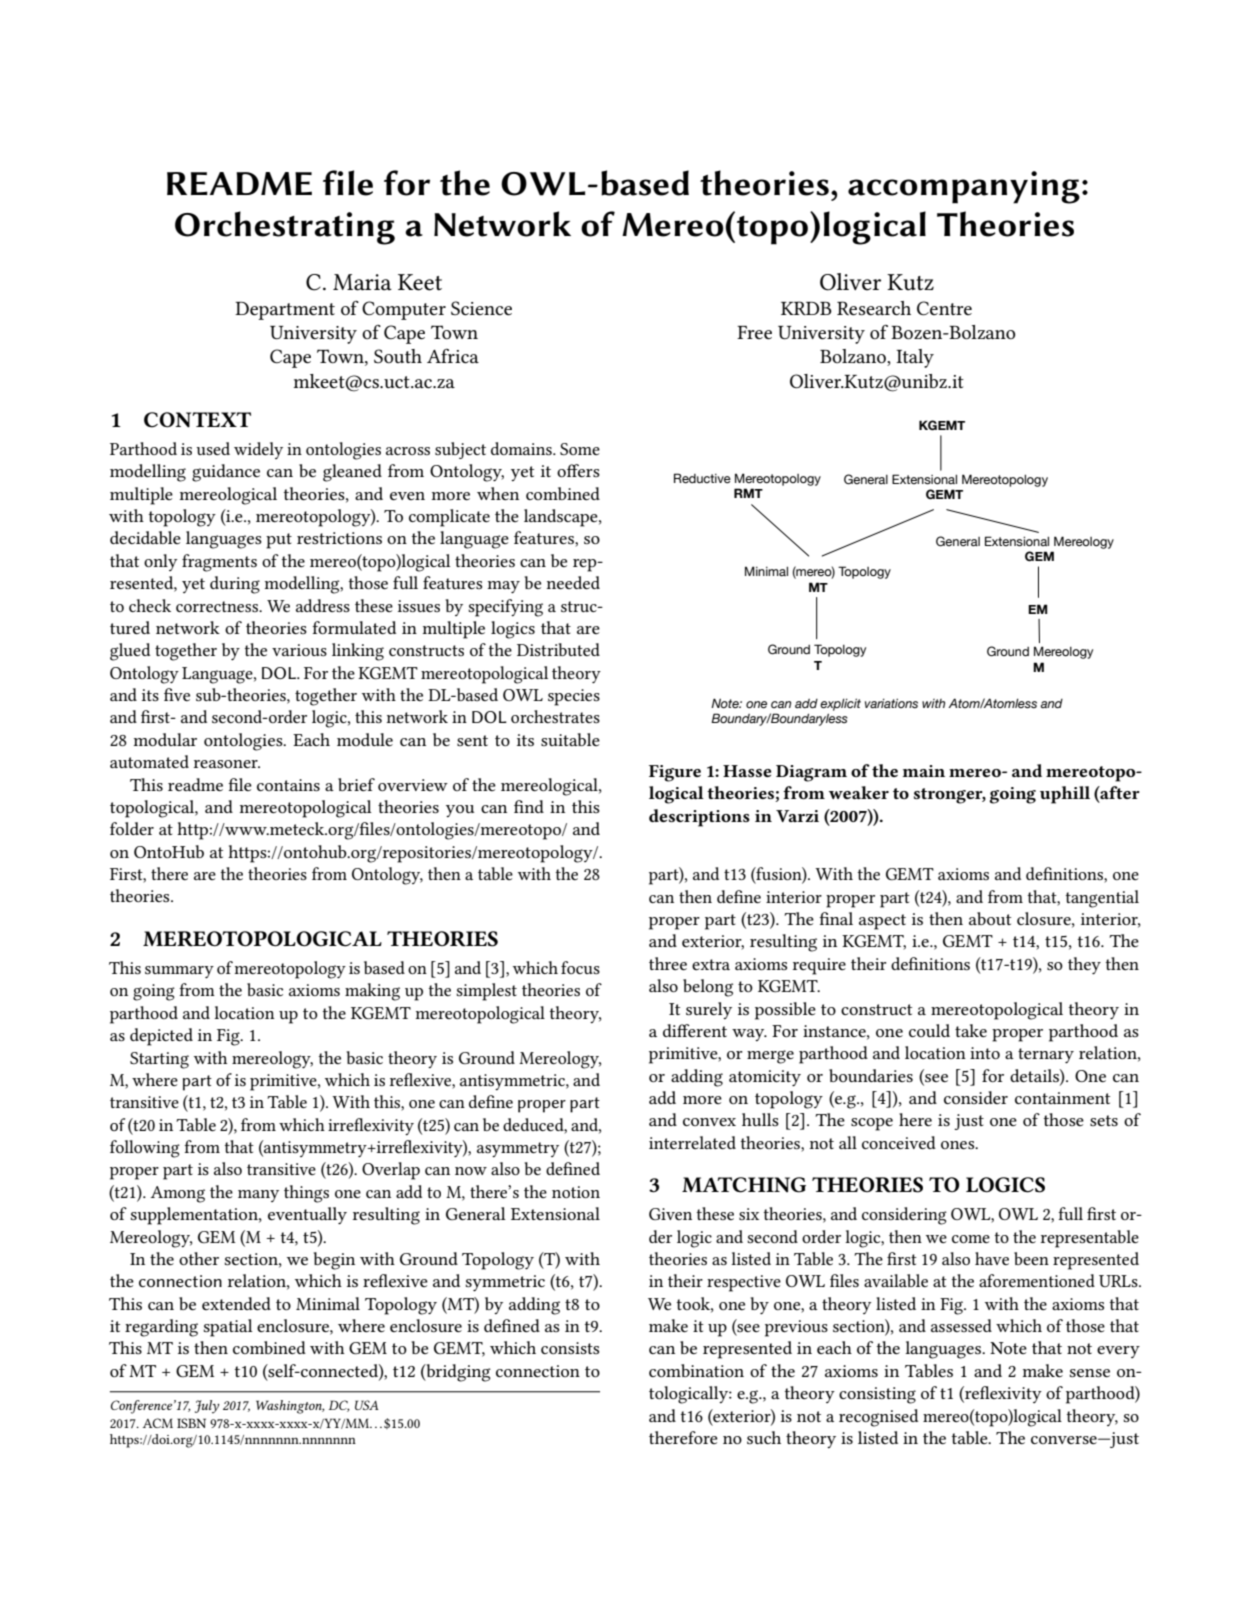  What do you see at coordinates (288, 785) in the screenshot?
I see `contains` at bounding box center [288, 785].
